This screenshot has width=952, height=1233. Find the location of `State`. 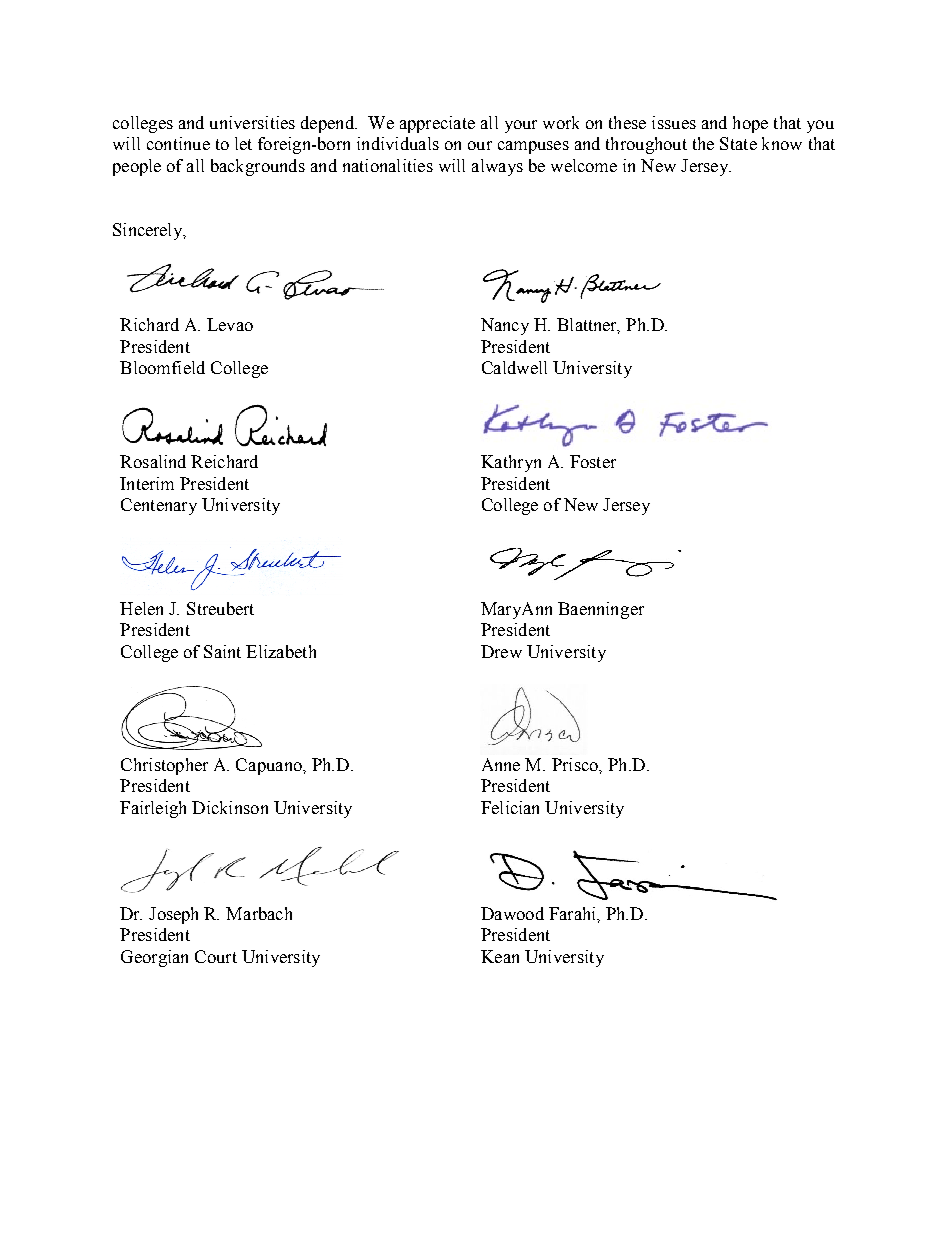

State is located at coordinates (738, 143).
